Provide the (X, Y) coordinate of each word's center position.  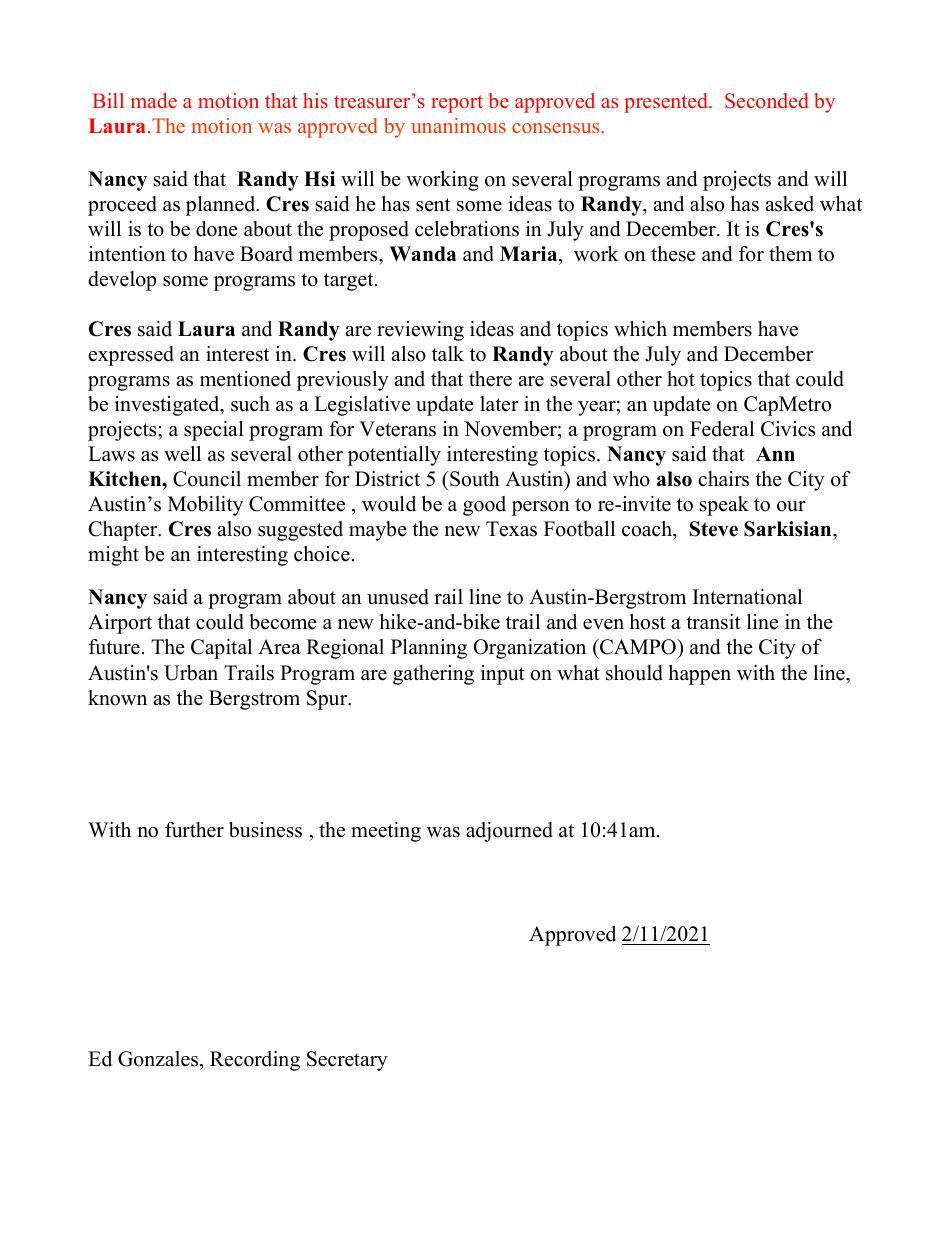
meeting (386, 832)
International (747, 597)
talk (448, 353)
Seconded (766, 101)
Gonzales (159, 1060)
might (113, 556)
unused (398, 597)
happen (700, 675)
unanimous (458, 125)
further (194, 830)
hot (681, 379)
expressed (131, 356)
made (154, 100)
